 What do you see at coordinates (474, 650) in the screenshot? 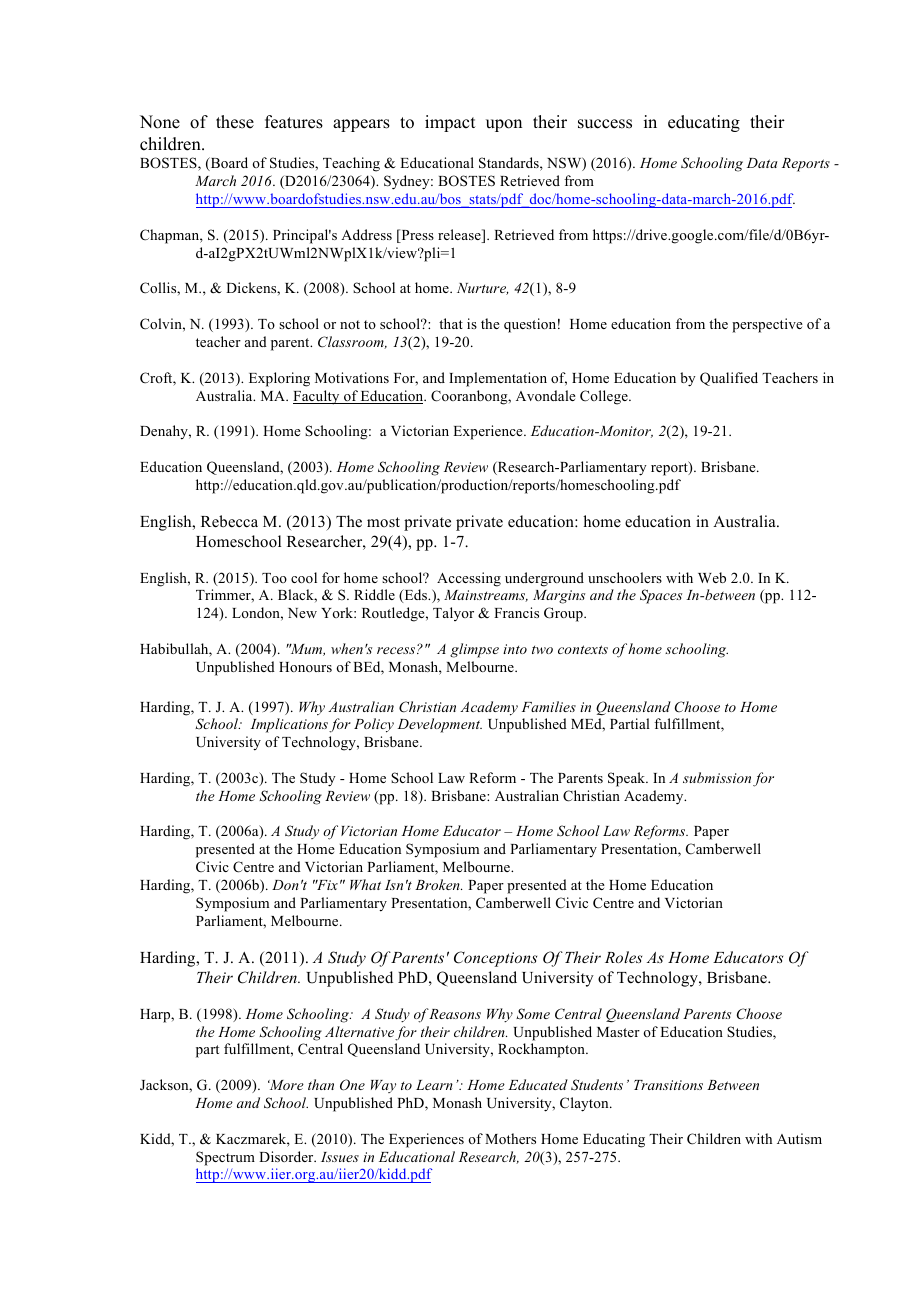
I see `glimpse` at bounding box center [474, 650].
